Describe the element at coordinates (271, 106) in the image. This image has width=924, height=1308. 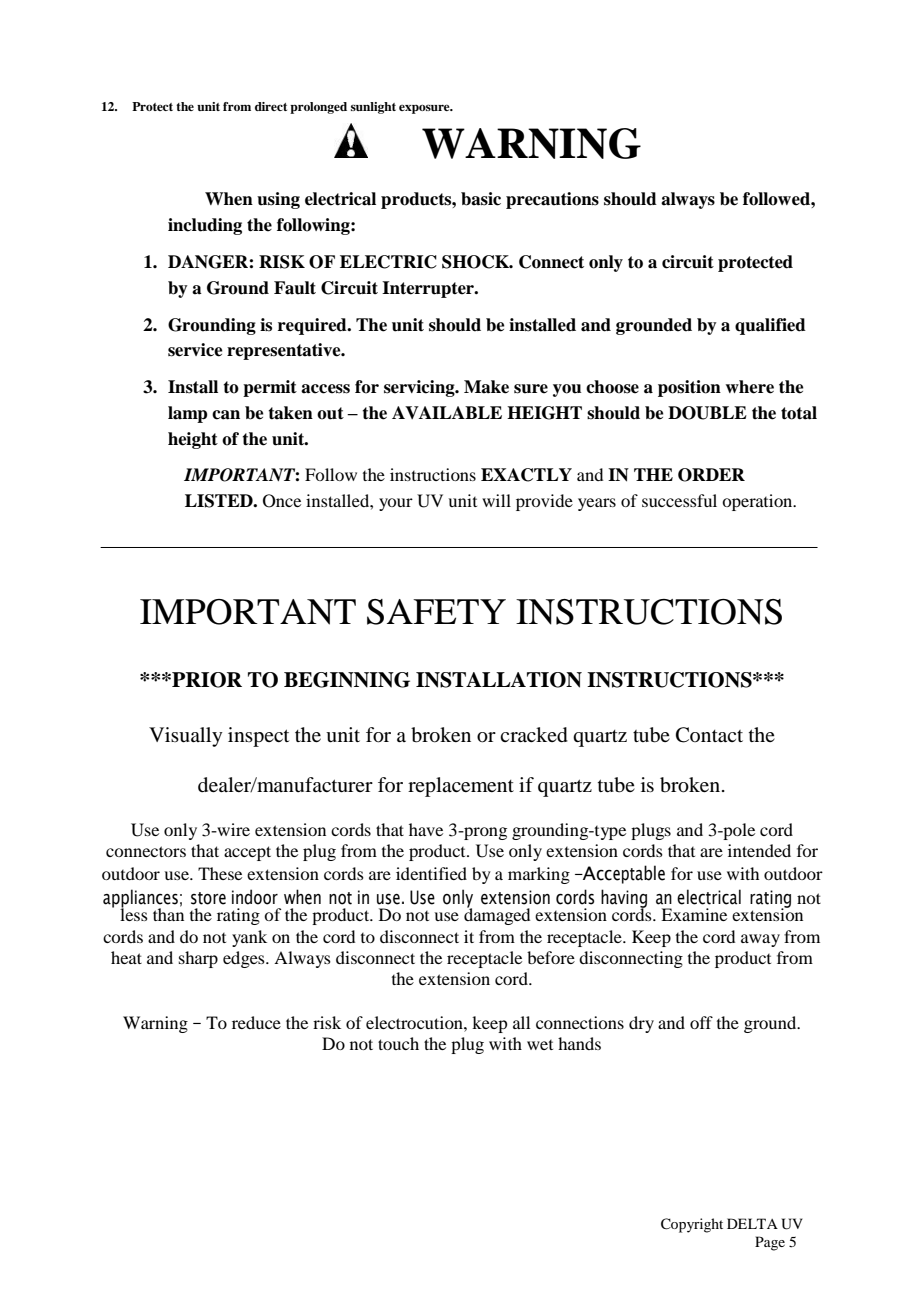
I see `direct` at that location.
